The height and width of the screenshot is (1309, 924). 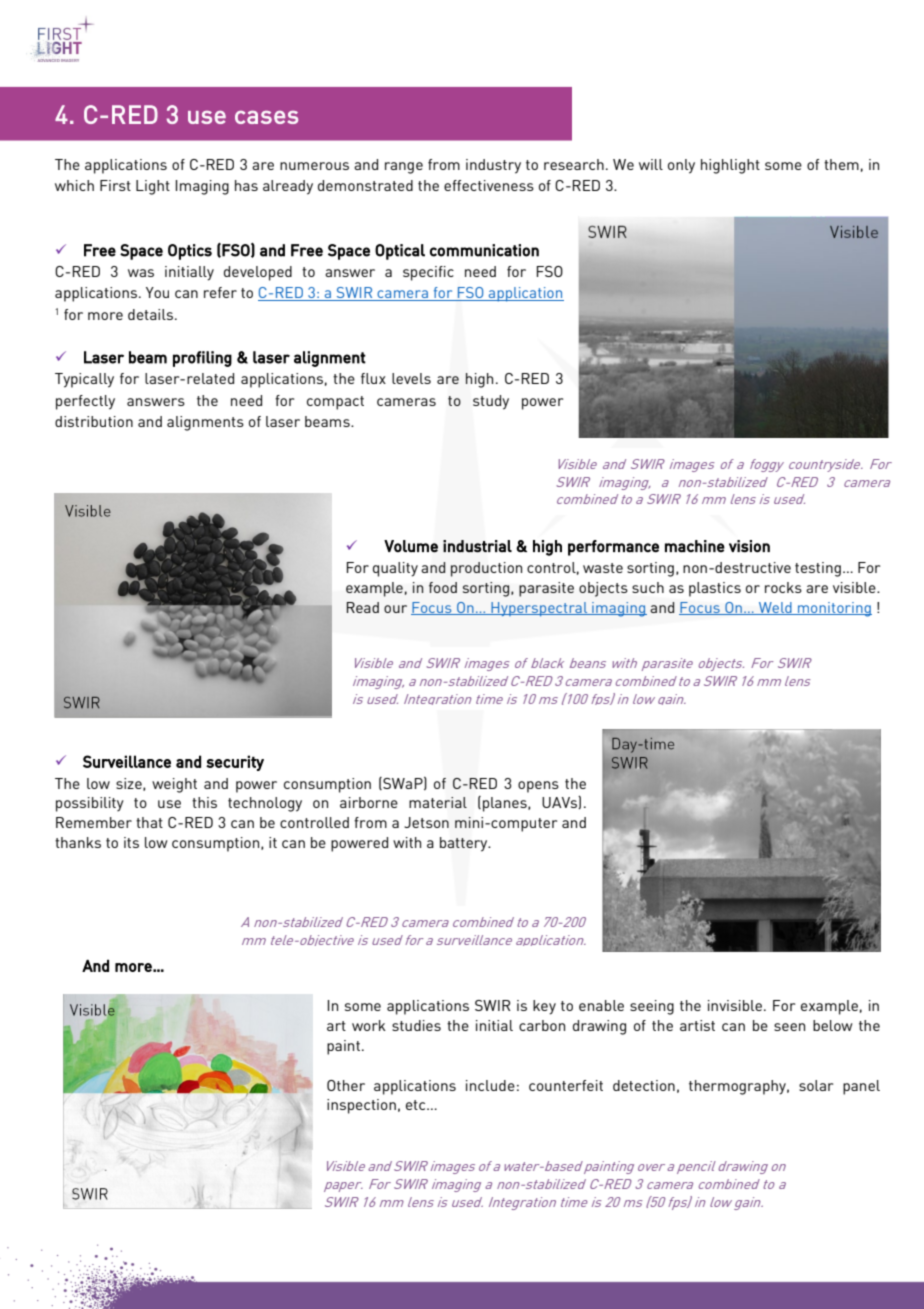 I want to click on material, so click(x=438, y=802).
